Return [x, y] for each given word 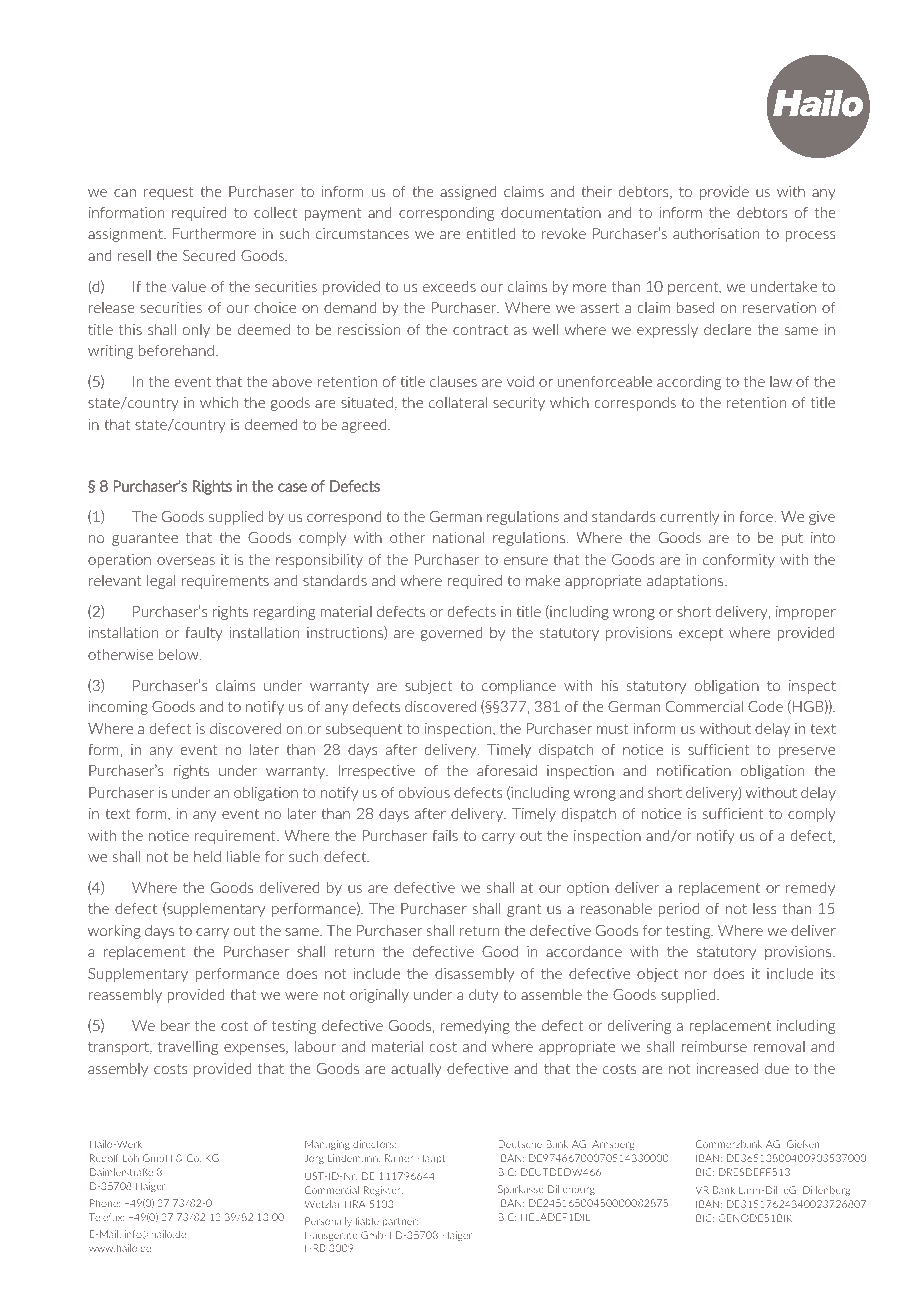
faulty [204, 634]
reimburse [714, 1046]
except [701, 634]
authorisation [716, 233]
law [781, 381]
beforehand [176, 350]
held [207, 856]
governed [452, 634]
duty [483, 996]
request [169, 193]
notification [694, 770]
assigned [468, 193]
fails [445, 835]
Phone [105, 1203]
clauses [453, 381]
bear [175, 1025]
